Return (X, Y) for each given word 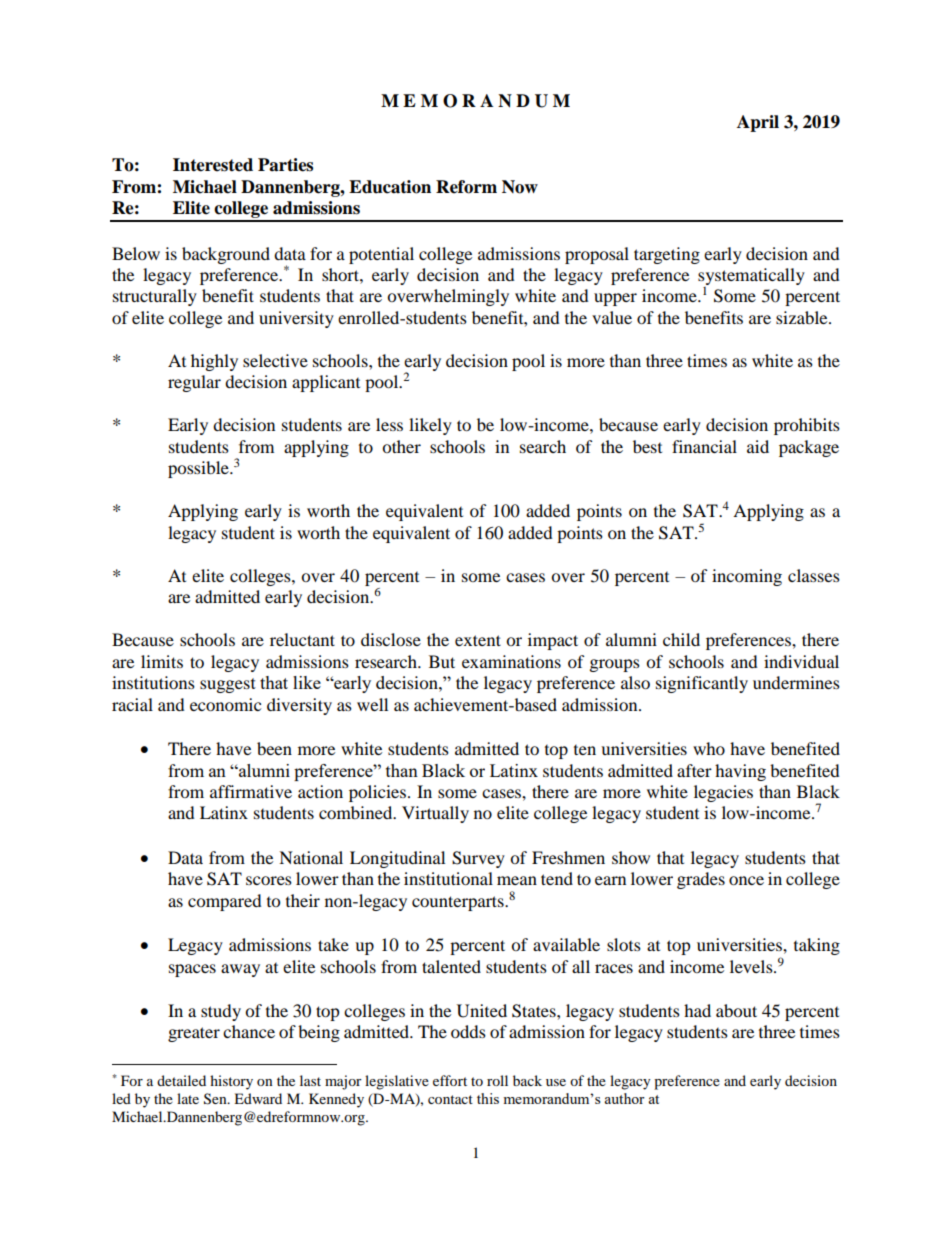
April (758, 123)
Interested (213, 165)
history (231, 1082)
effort (450, 1080)
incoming (747, 577)
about (736, 1010)
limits (162, 661)
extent (478, 640)
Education (390, 187)
